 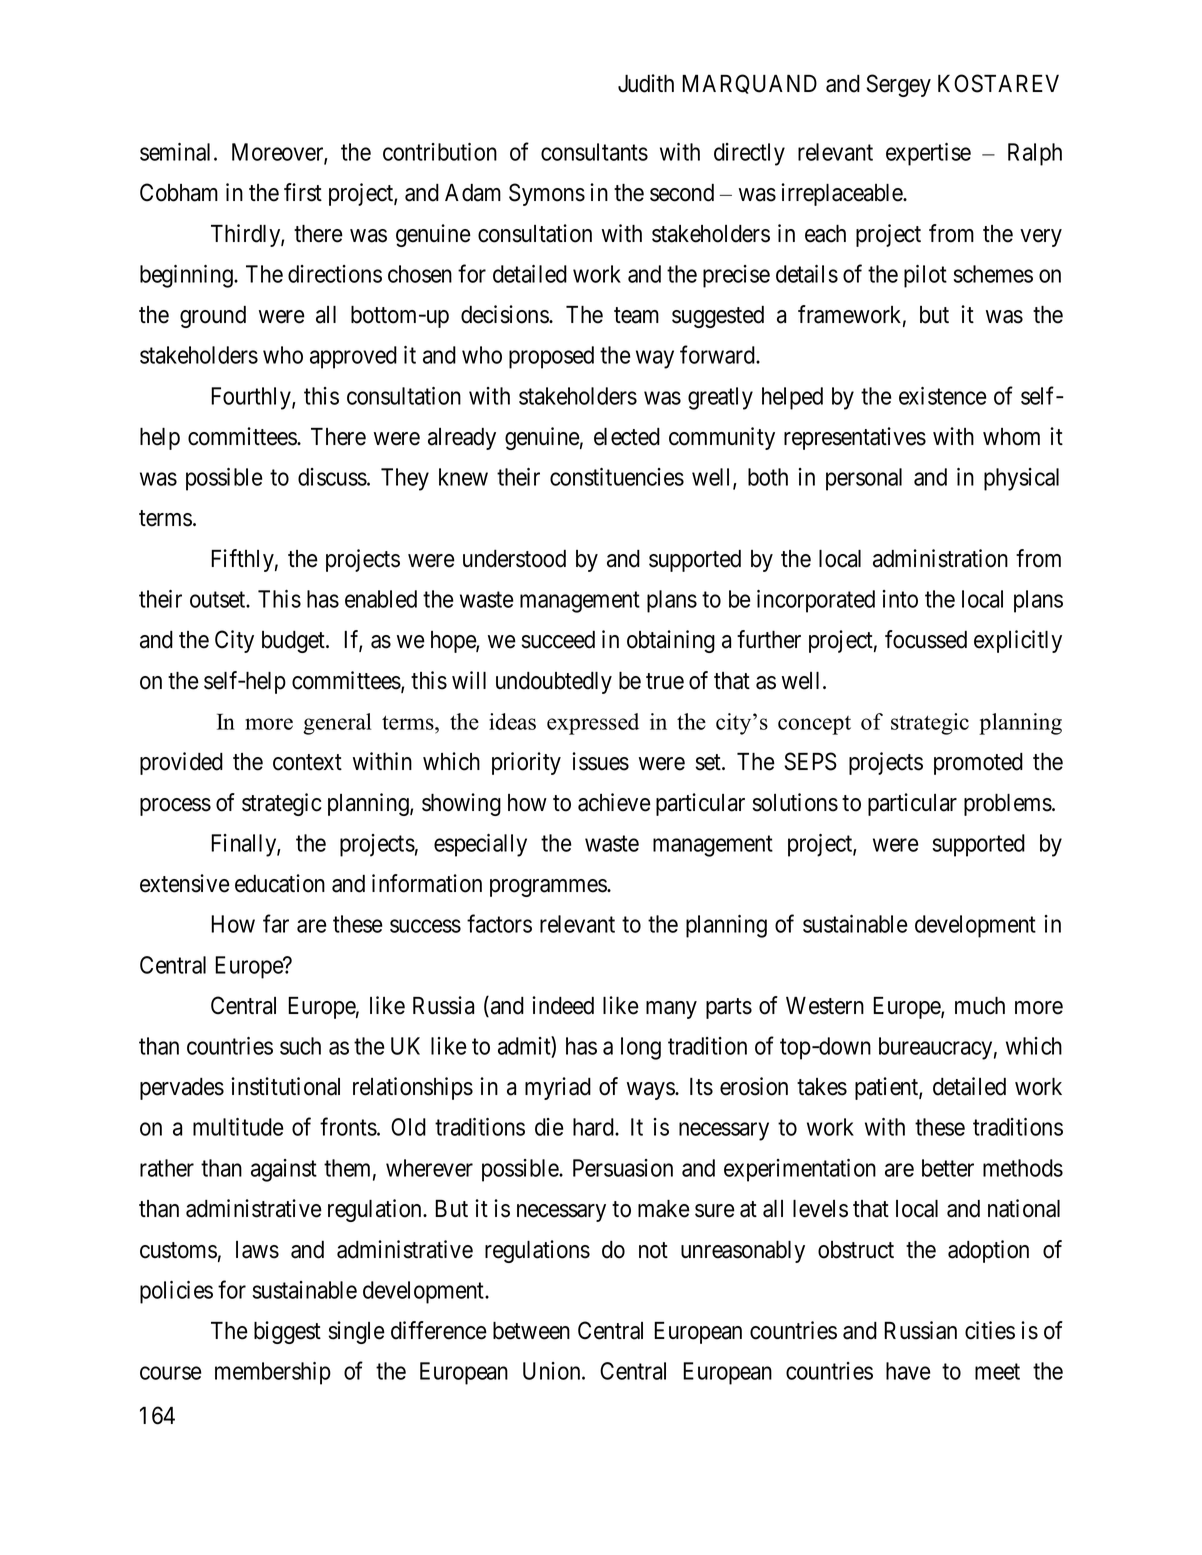 What do you see at coordinates (303, 192) in the screenshot?
I see `first` at bounding box center [303, 192].
